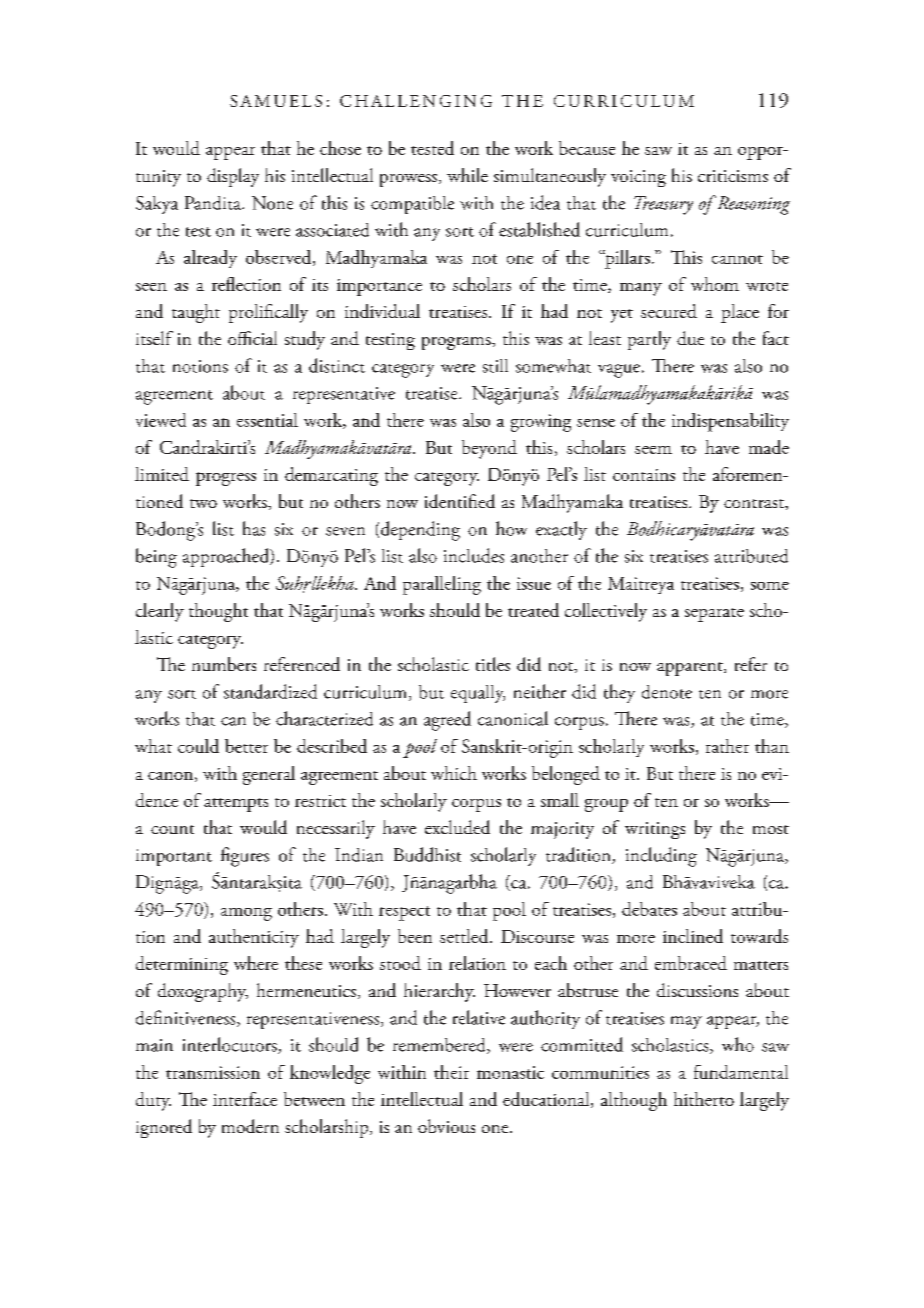  What do you see at coordinates (233, 177) in the screenshot?
I see `display` at bounding box center [233, 177].
